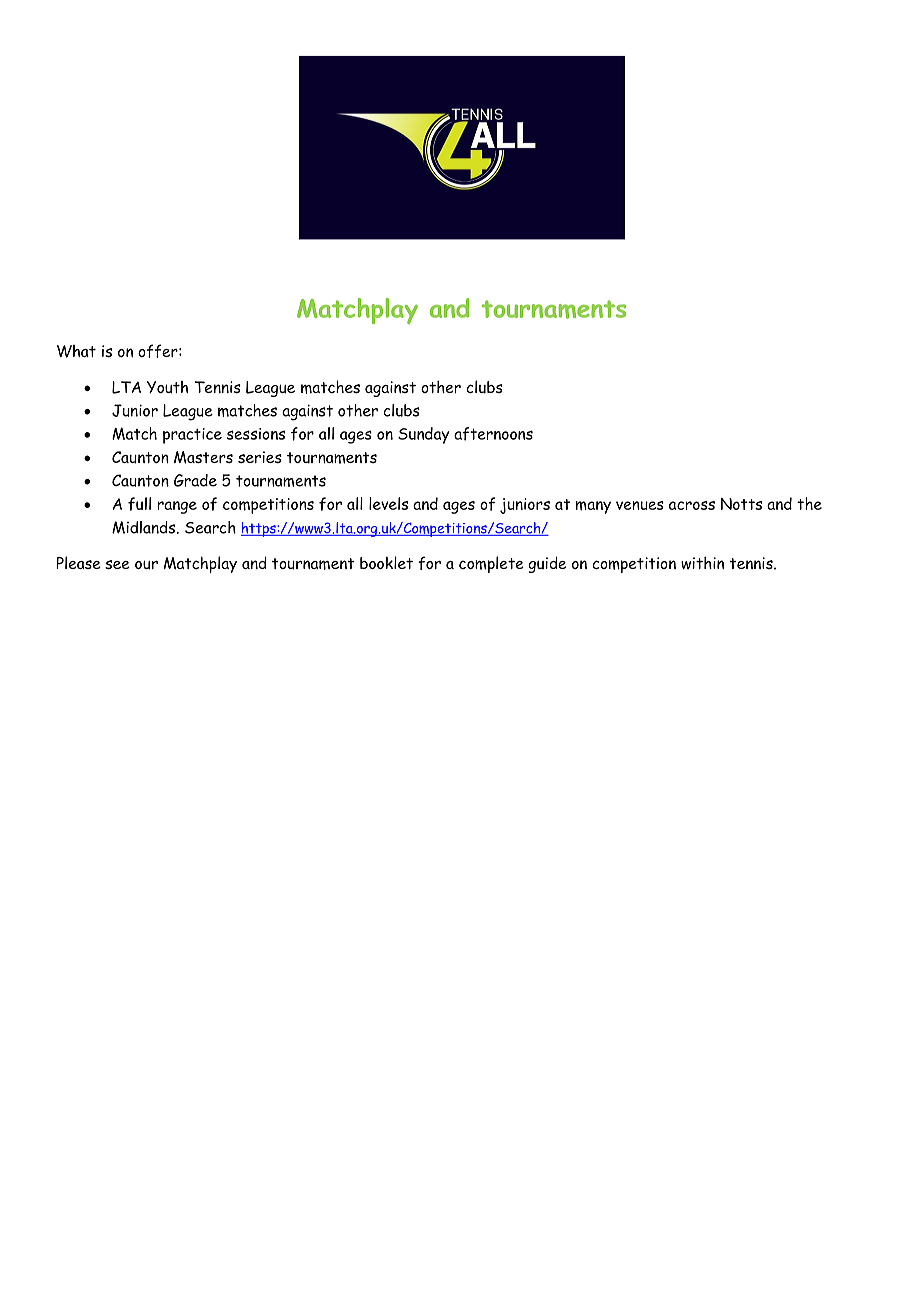 The image size is (924, 1308). What do you see at coordinates (702, 563) in the screenshot?
I see `within` at bounding box center [702, 563].
